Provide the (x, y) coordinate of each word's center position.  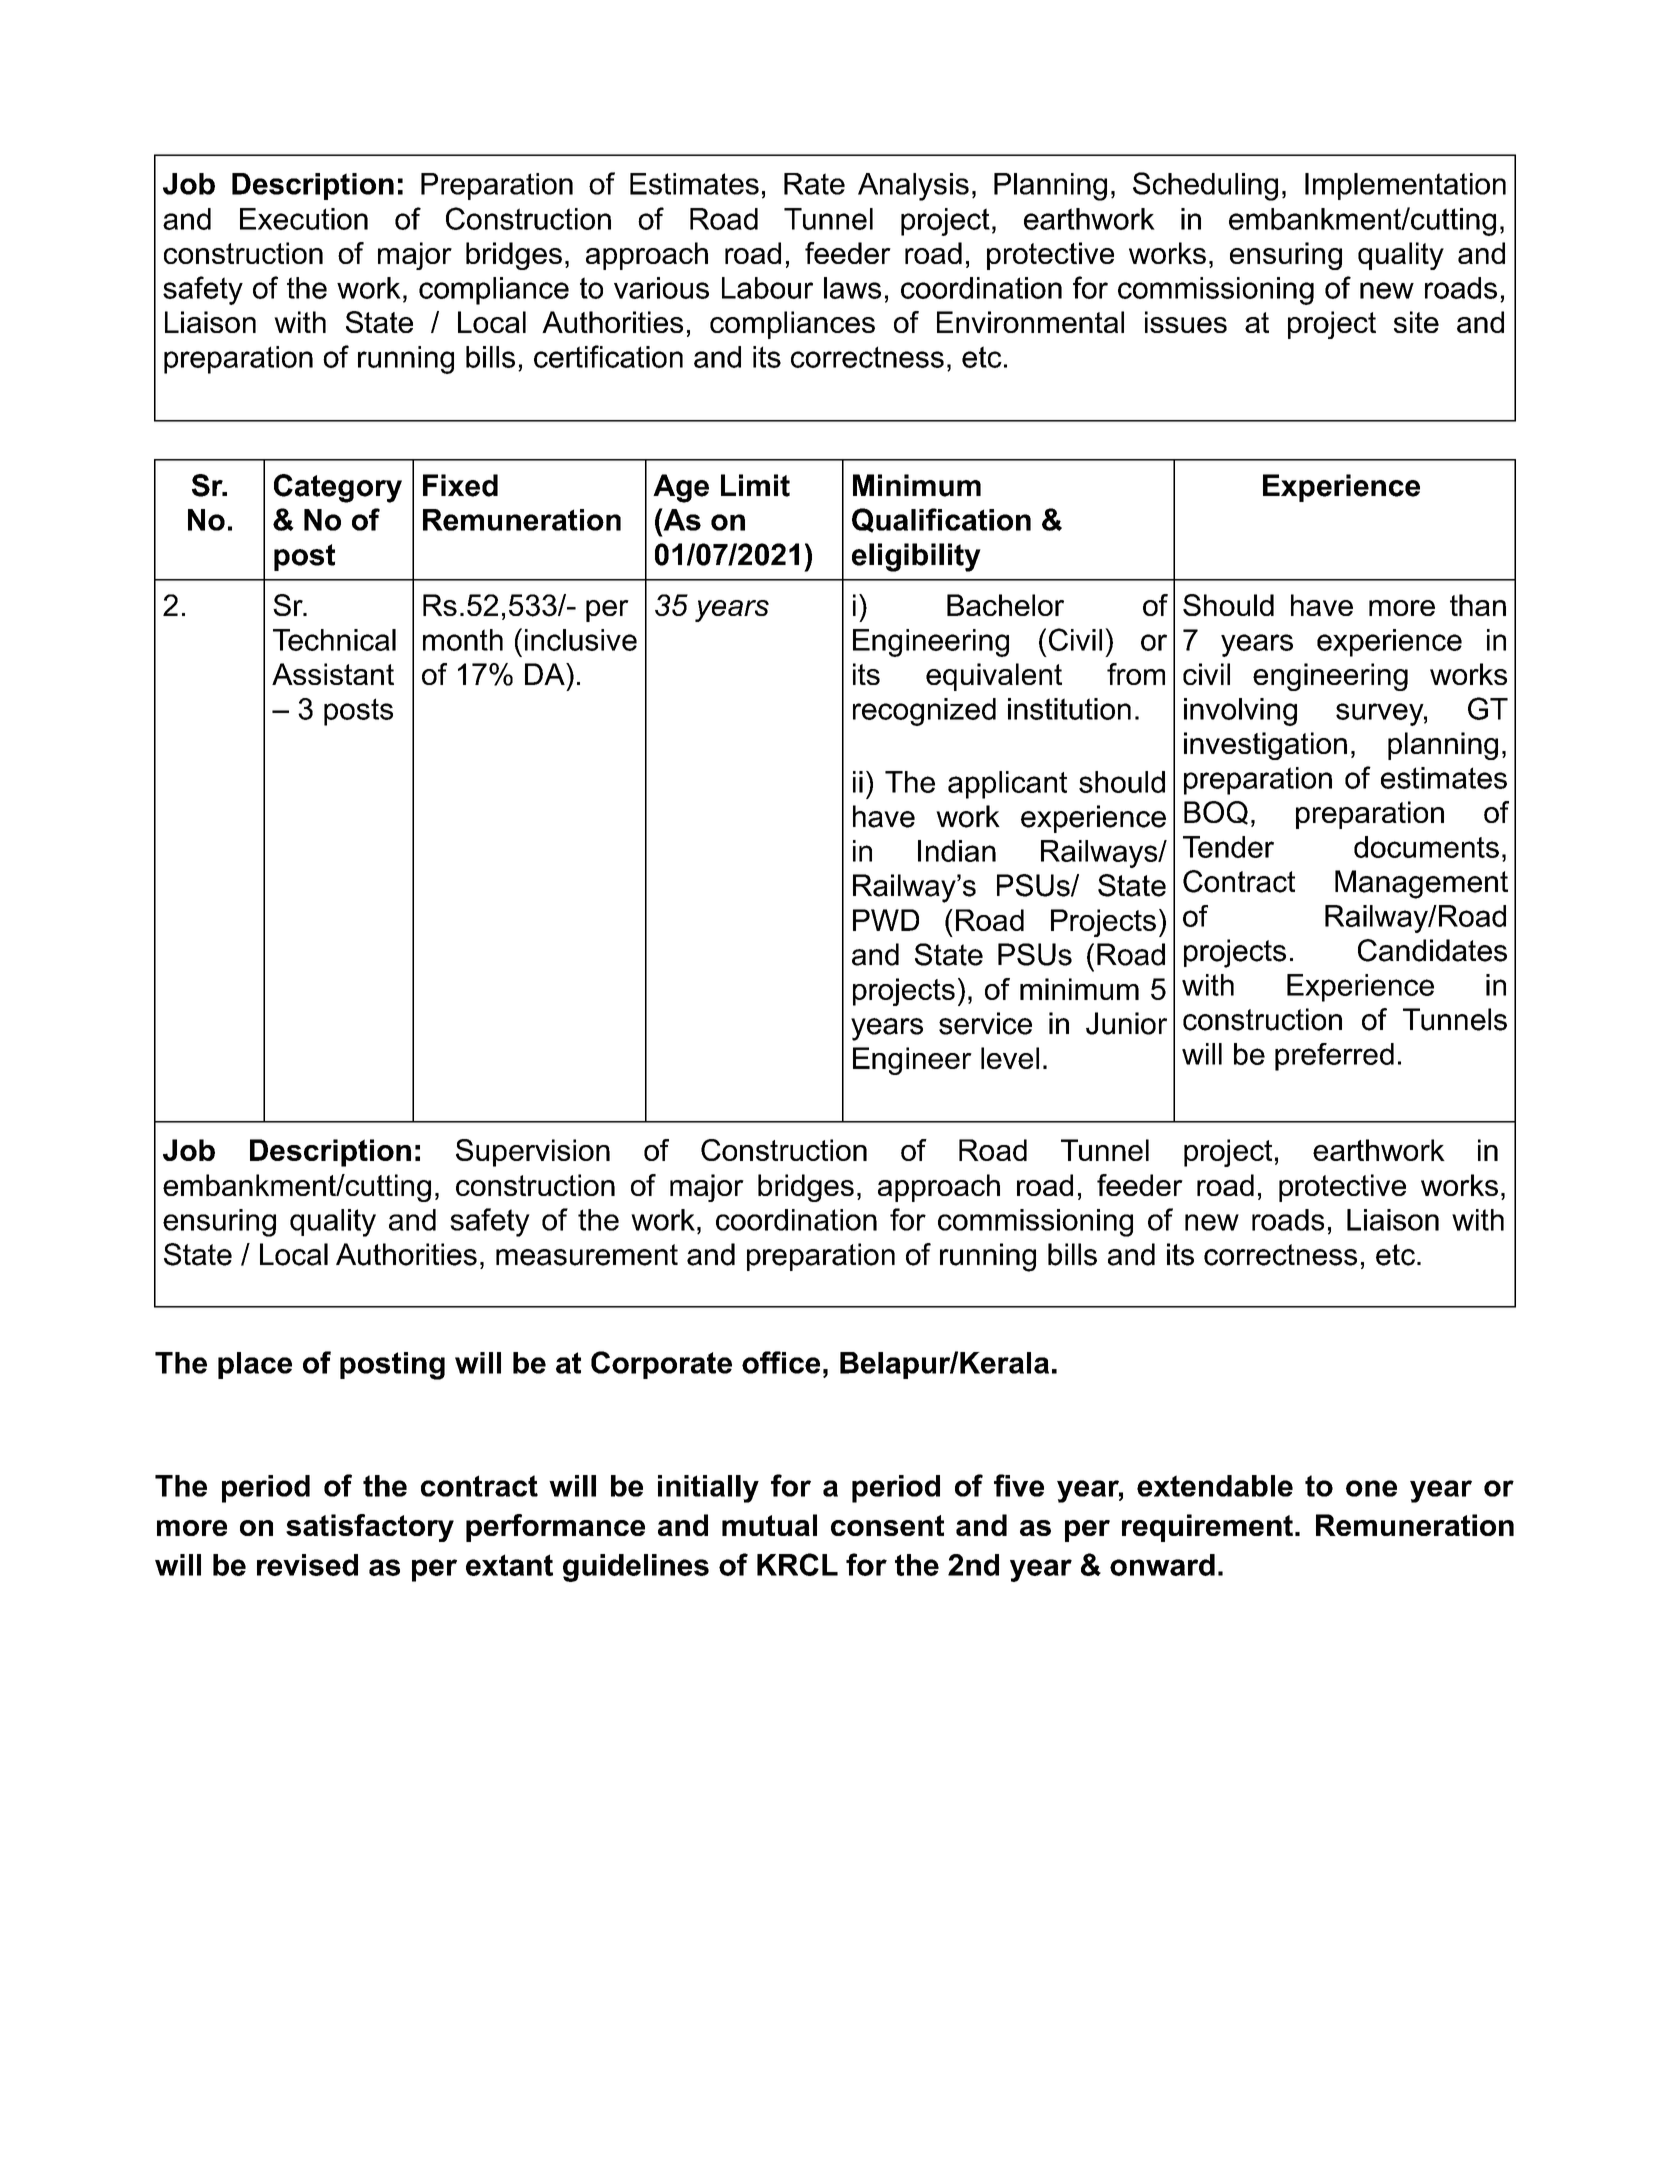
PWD (886, 920)
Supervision (533, 1153)
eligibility (916, 557)
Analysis (913, 187)
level (1010, 1058)
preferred (1334, 1057)
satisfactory (370, 1528)
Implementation (1405, 186)
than (1478, 605)
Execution (304, 219)
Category (338, 488)
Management (1421, 884)
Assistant (333, 674)
